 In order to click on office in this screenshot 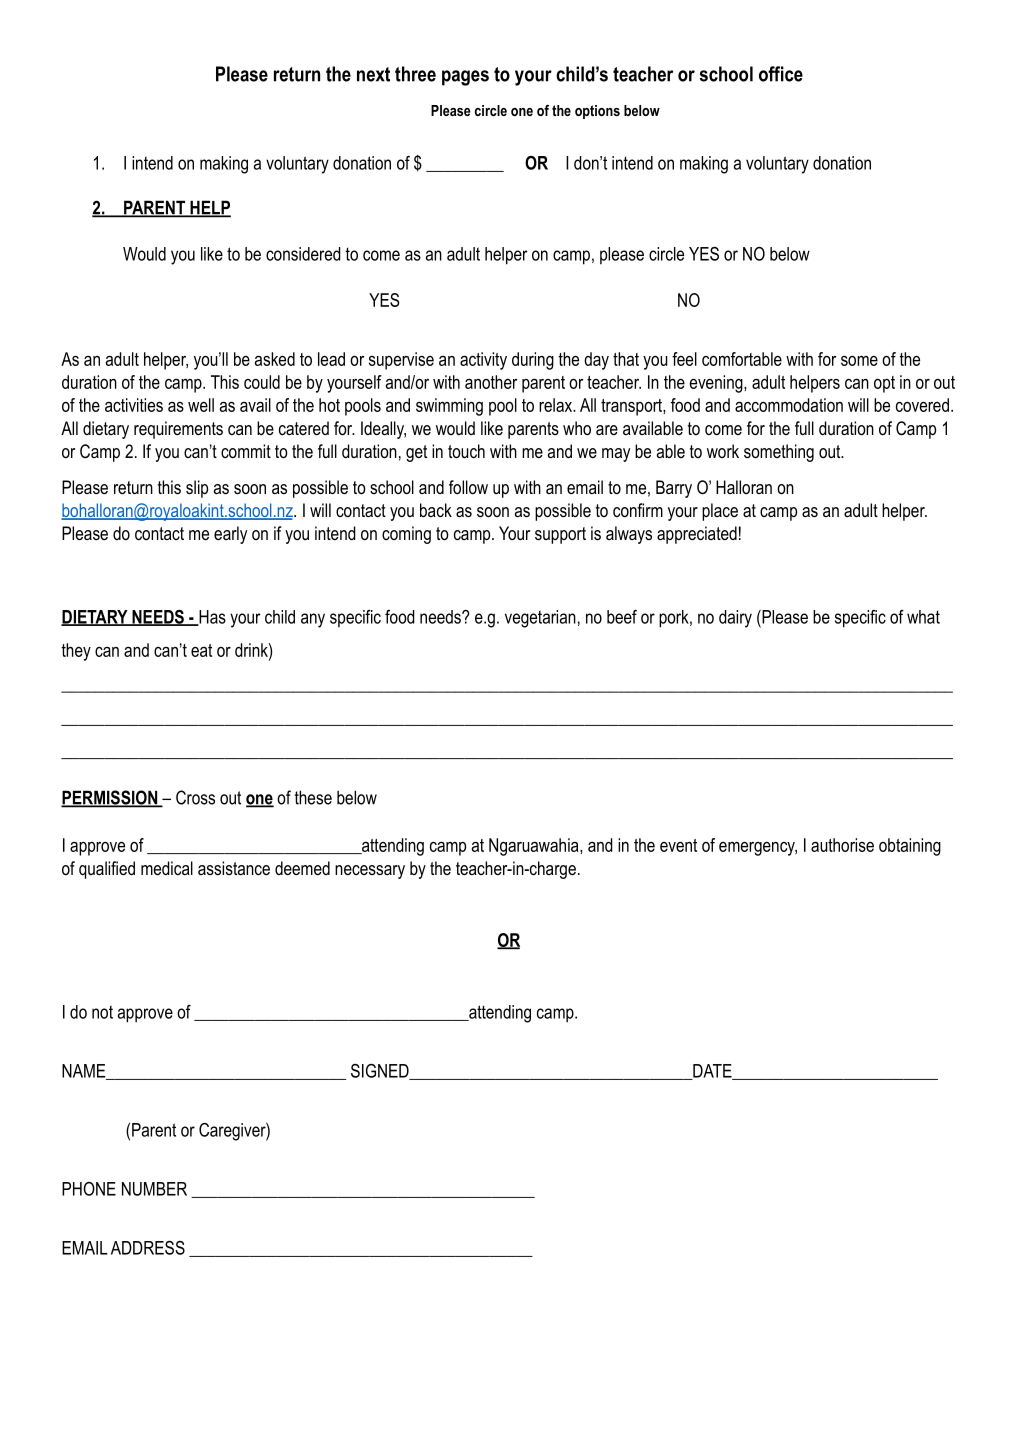, I will do `click(781, 74)`.
